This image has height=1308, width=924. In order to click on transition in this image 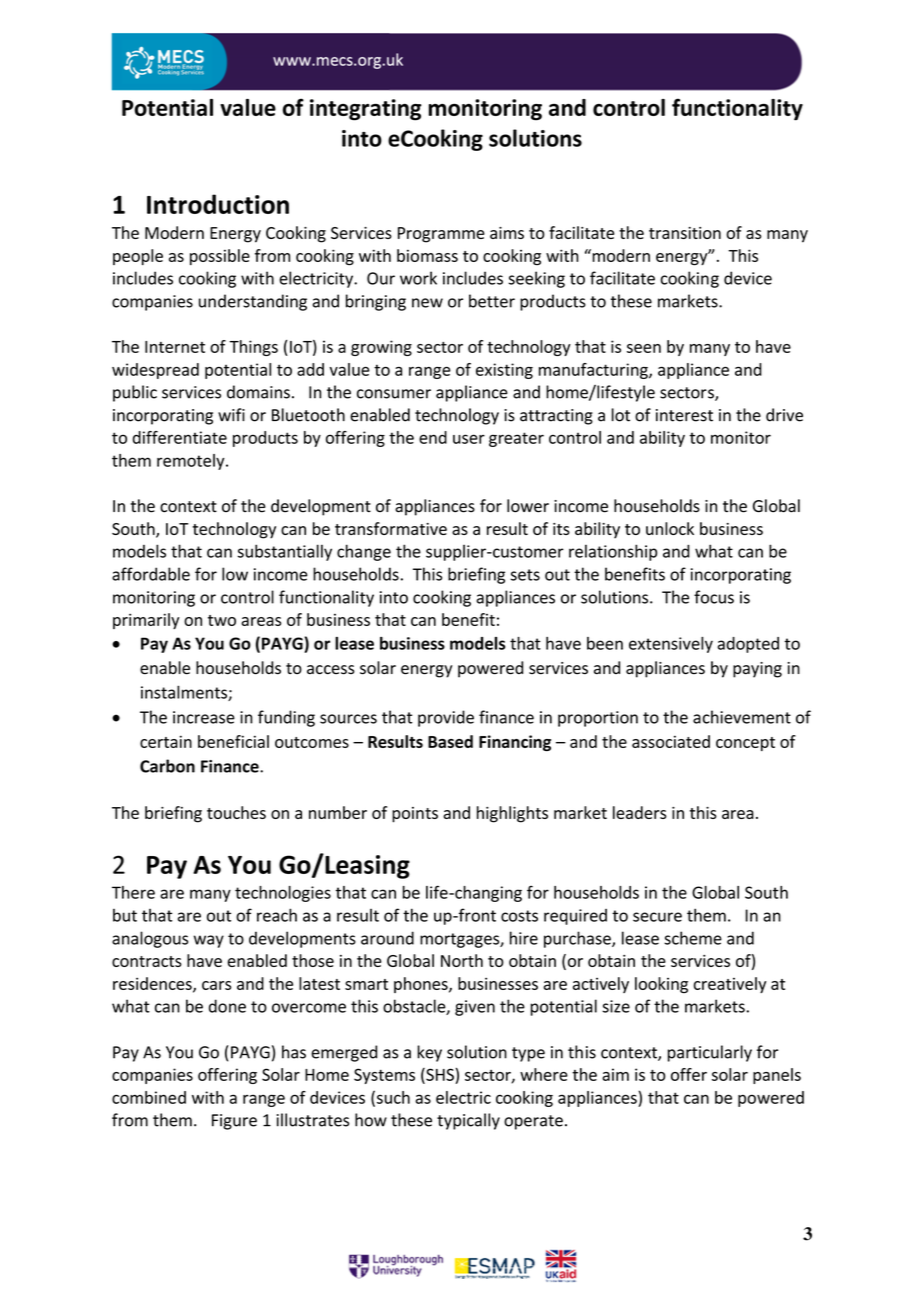, I will do `click(685, 233)`.
